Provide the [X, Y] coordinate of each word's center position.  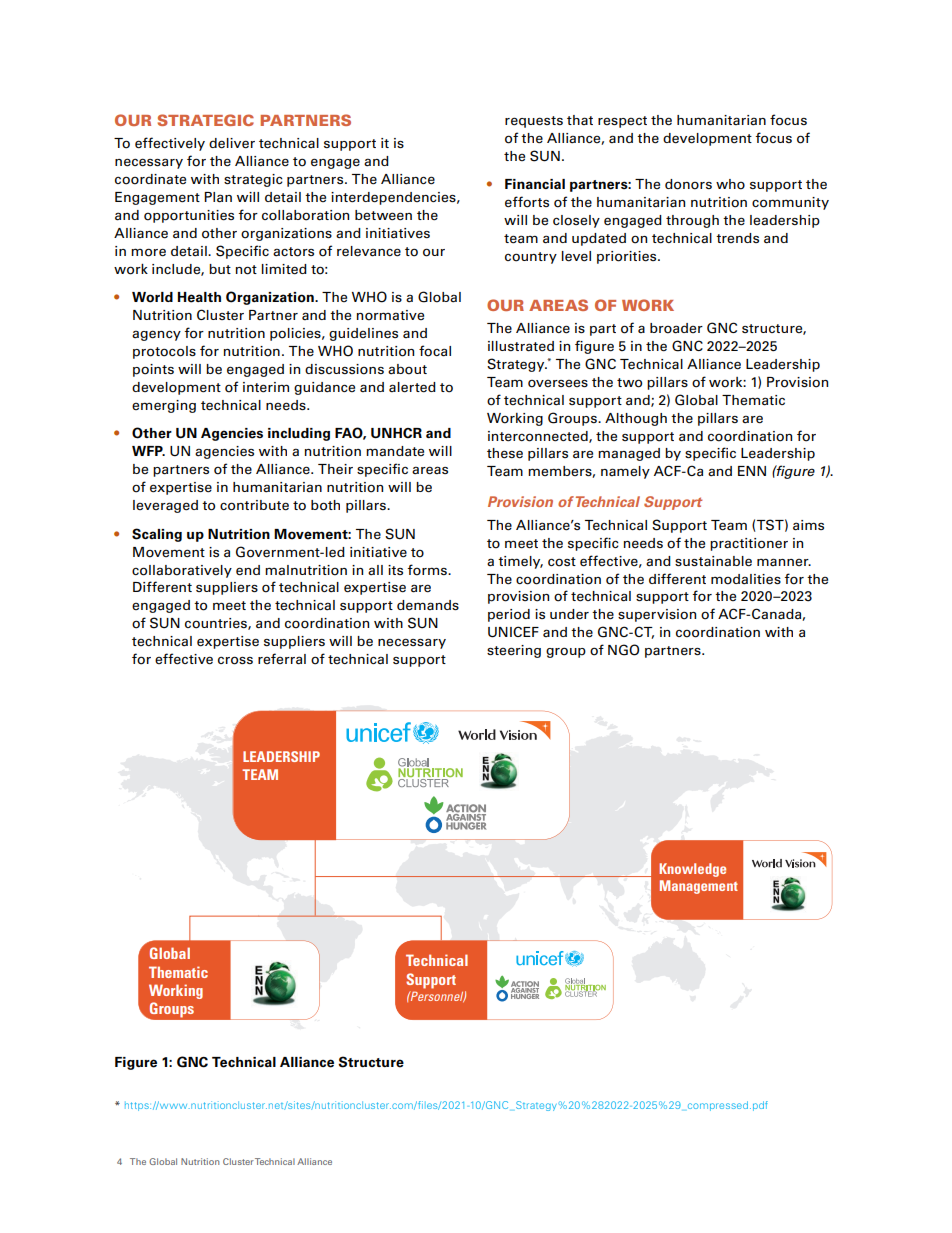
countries [217, 624]
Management [699, 887]
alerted [412, 387]
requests [534, 122]
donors [688, 184]
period [509, 615]
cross [235, 660]
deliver [232, 143]
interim [266, 387]
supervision [657, 615]
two [629, 383]
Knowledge [692, 870]
